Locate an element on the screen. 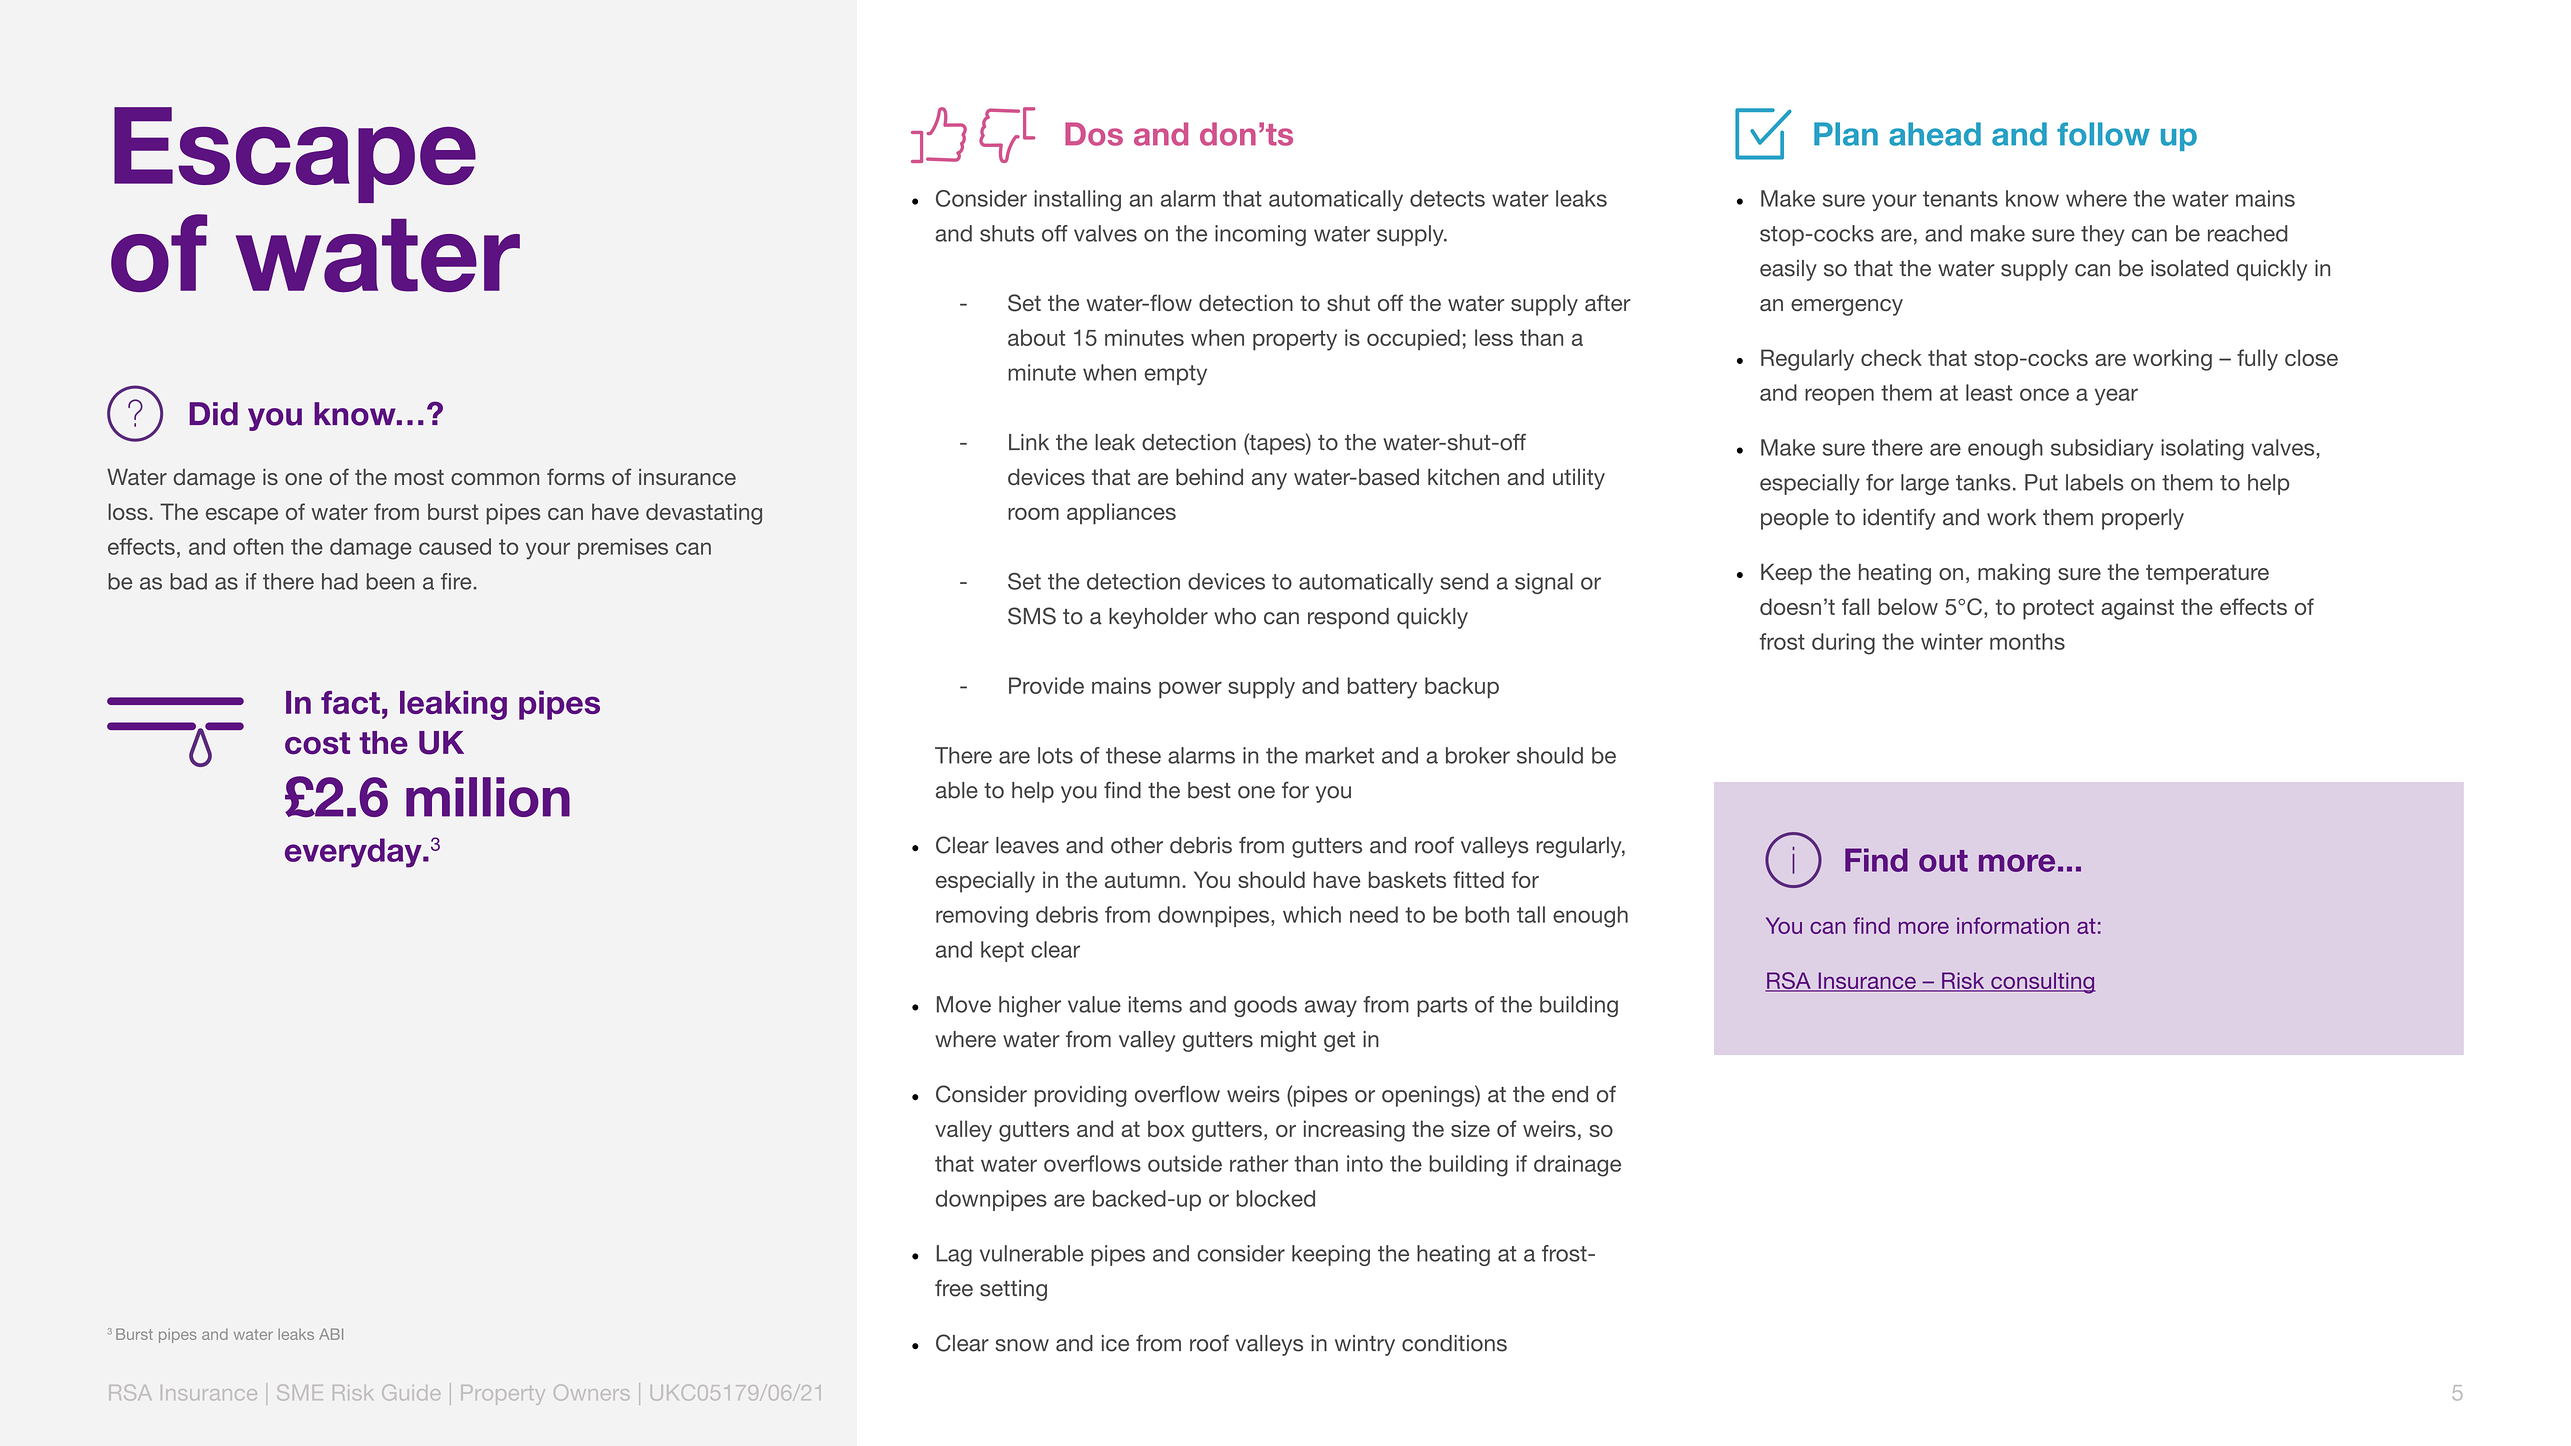 The width and height of the screenshot is (2571, 1446). cost is located at coordinates (317, 743).
